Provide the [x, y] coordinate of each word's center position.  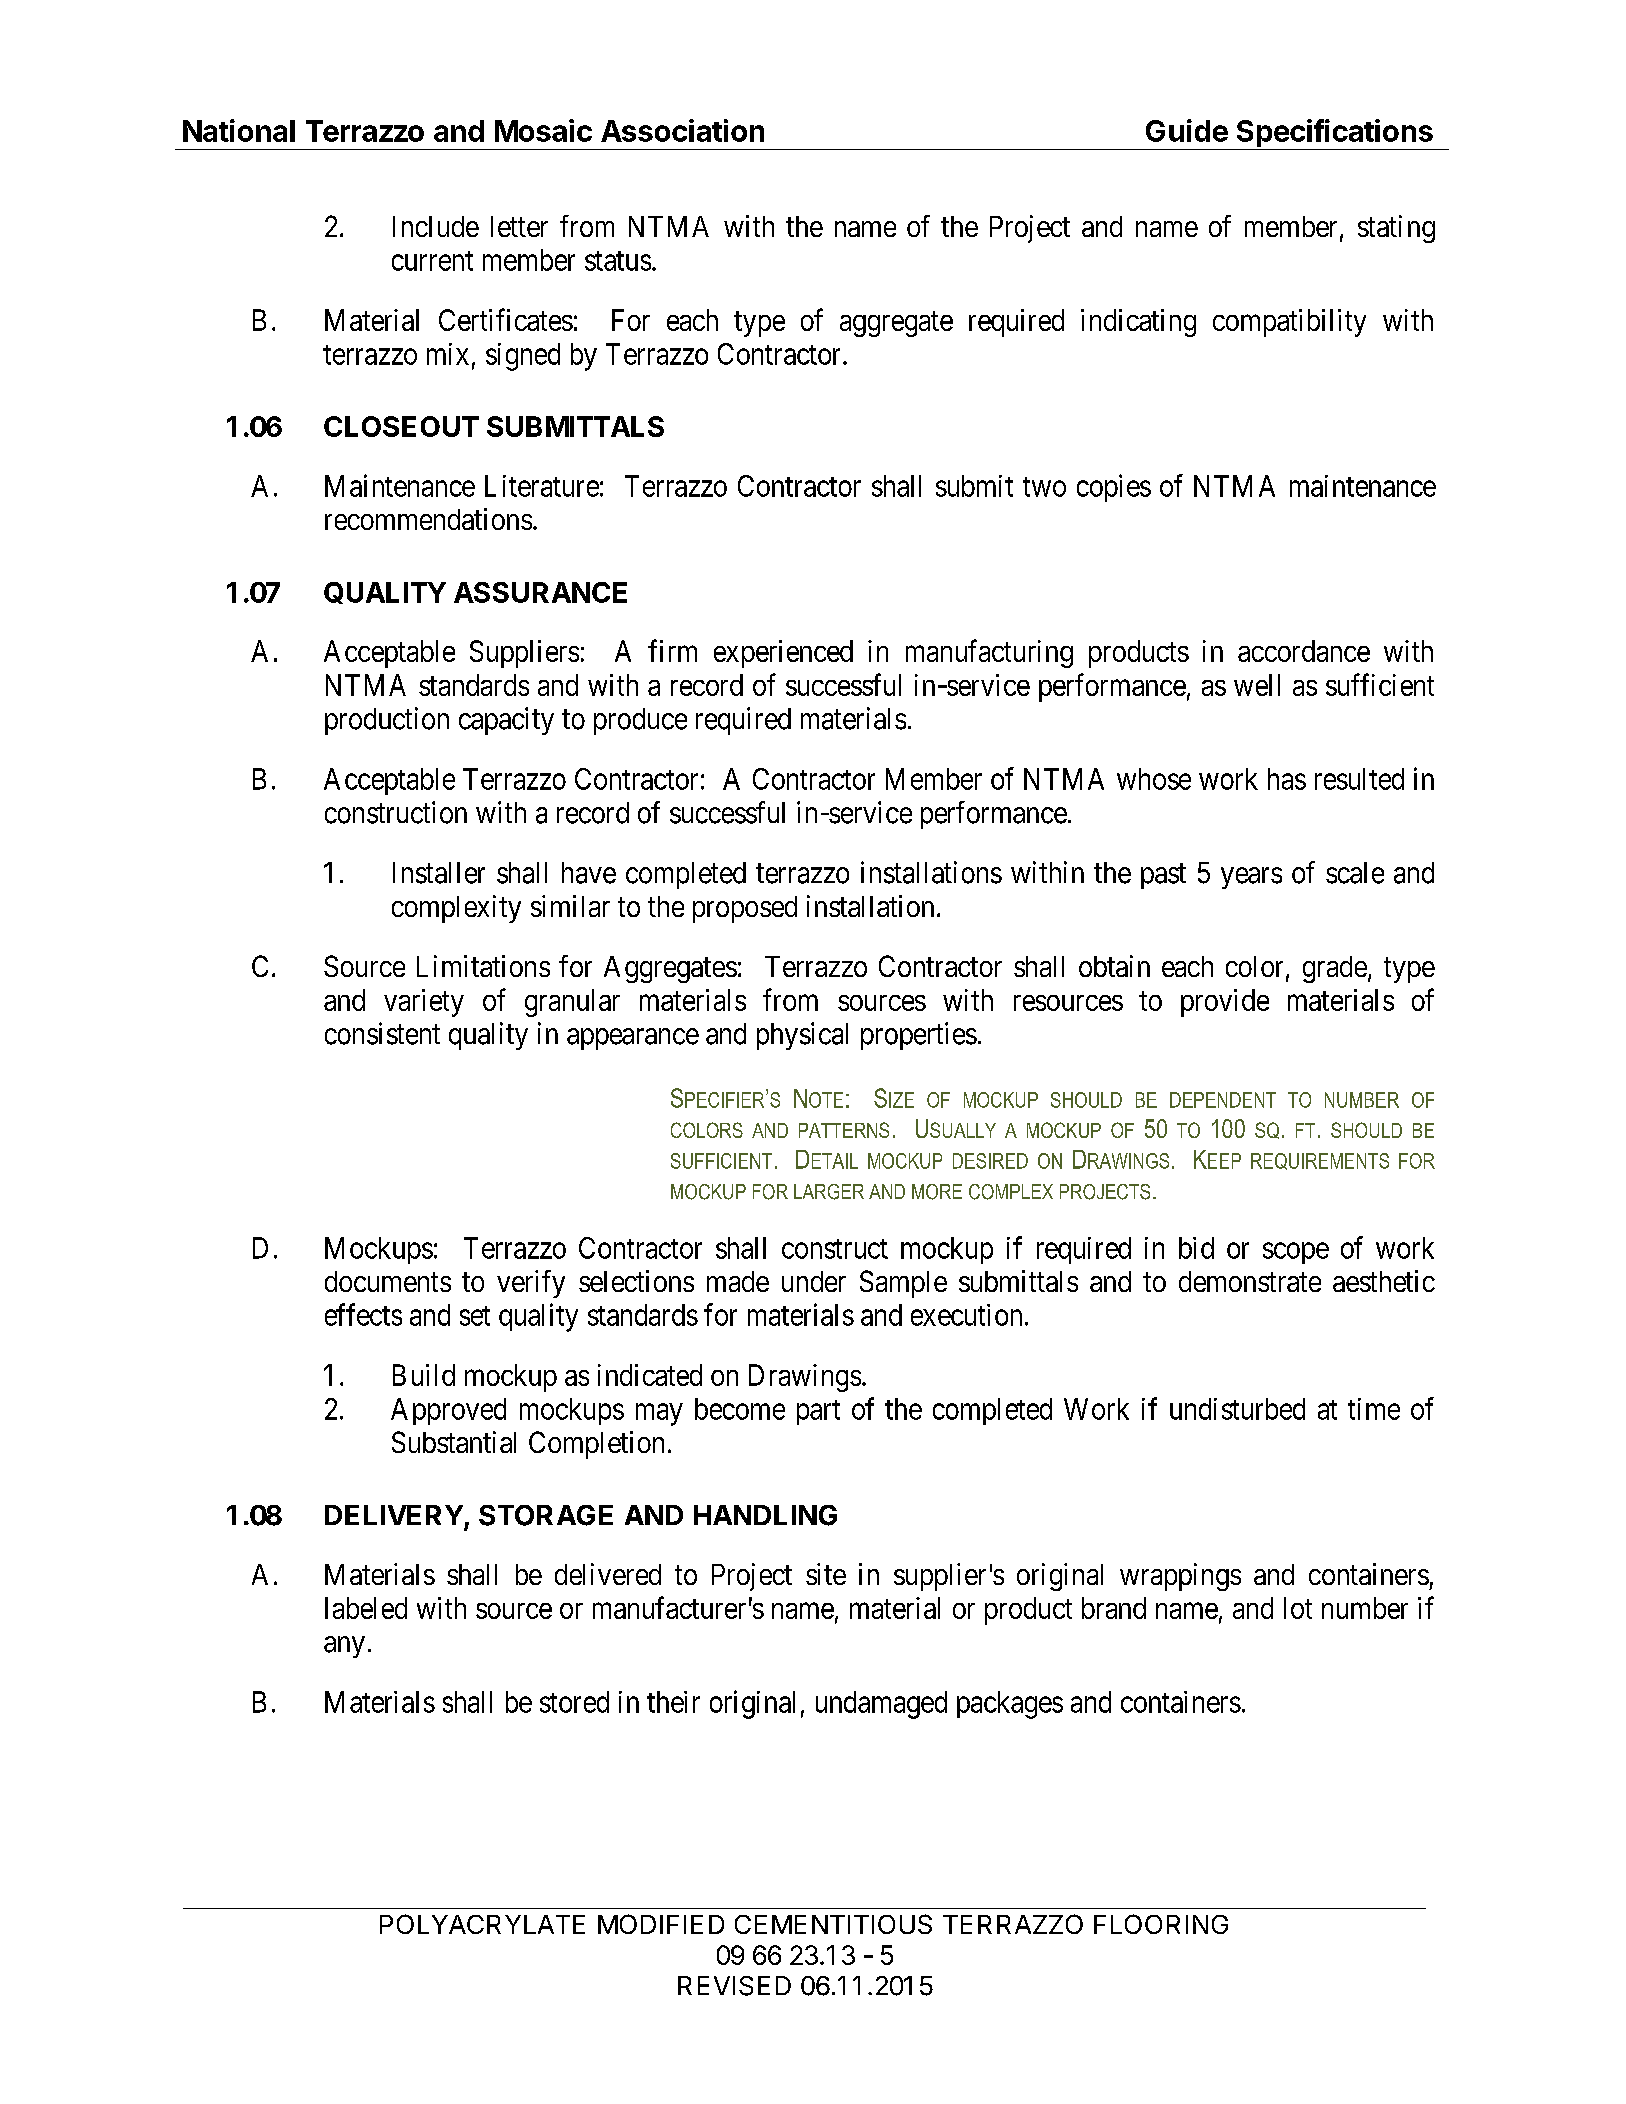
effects [363, 1314]
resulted [1359, 779]
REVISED [734, 1986]
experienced [783, 654]
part [818, 1412]
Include [436, 226]
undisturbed [1237, 1409]
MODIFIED [661, 1924]
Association [682, 130]
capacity [506, 721]
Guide [1187, 130]
